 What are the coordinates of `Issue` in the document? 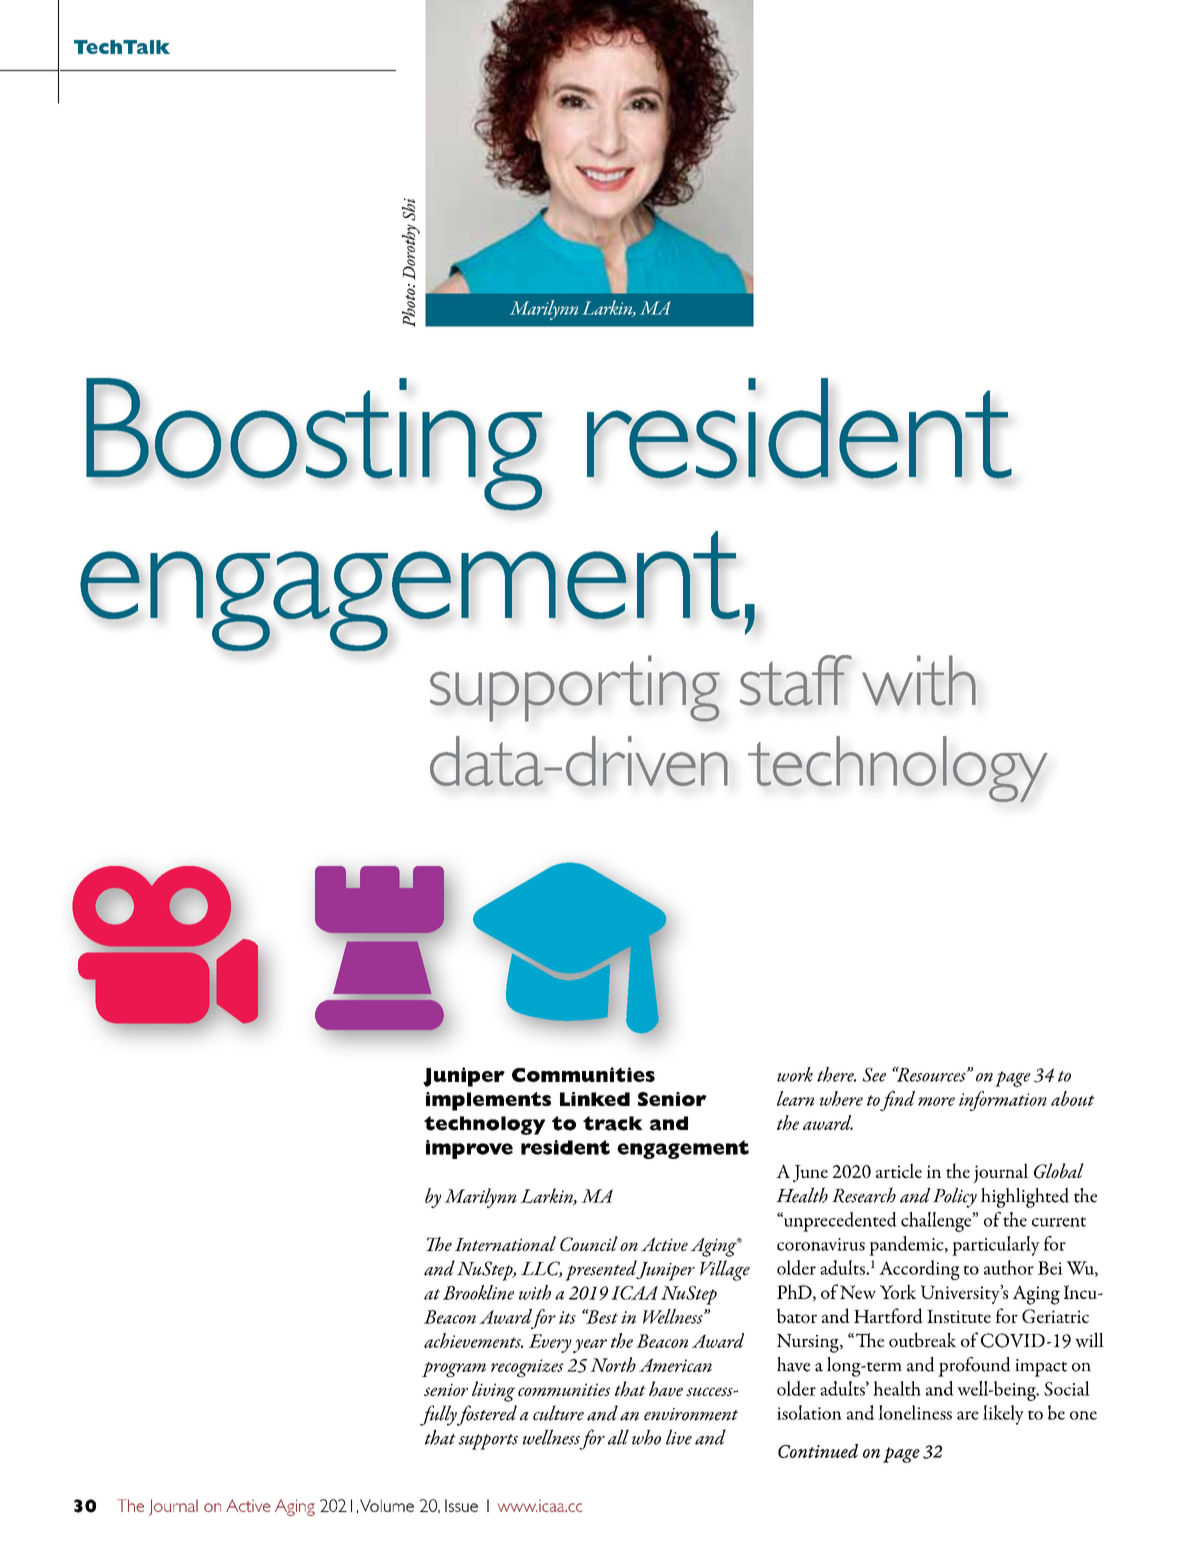 It's located at (461, 1505).
